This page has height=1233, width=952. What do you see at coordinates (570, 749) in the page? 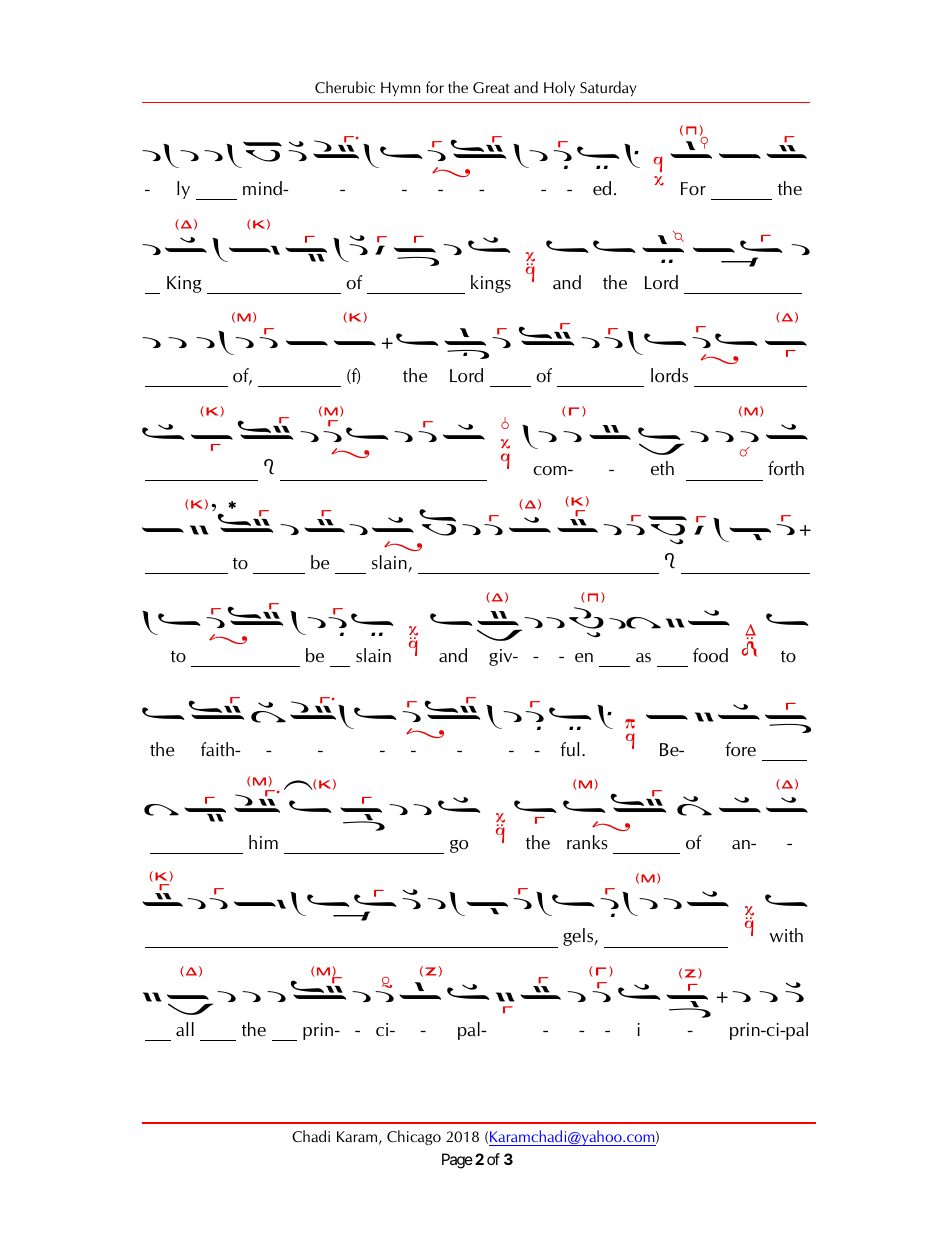
I see `ful` at bounding box center [570, 749].
